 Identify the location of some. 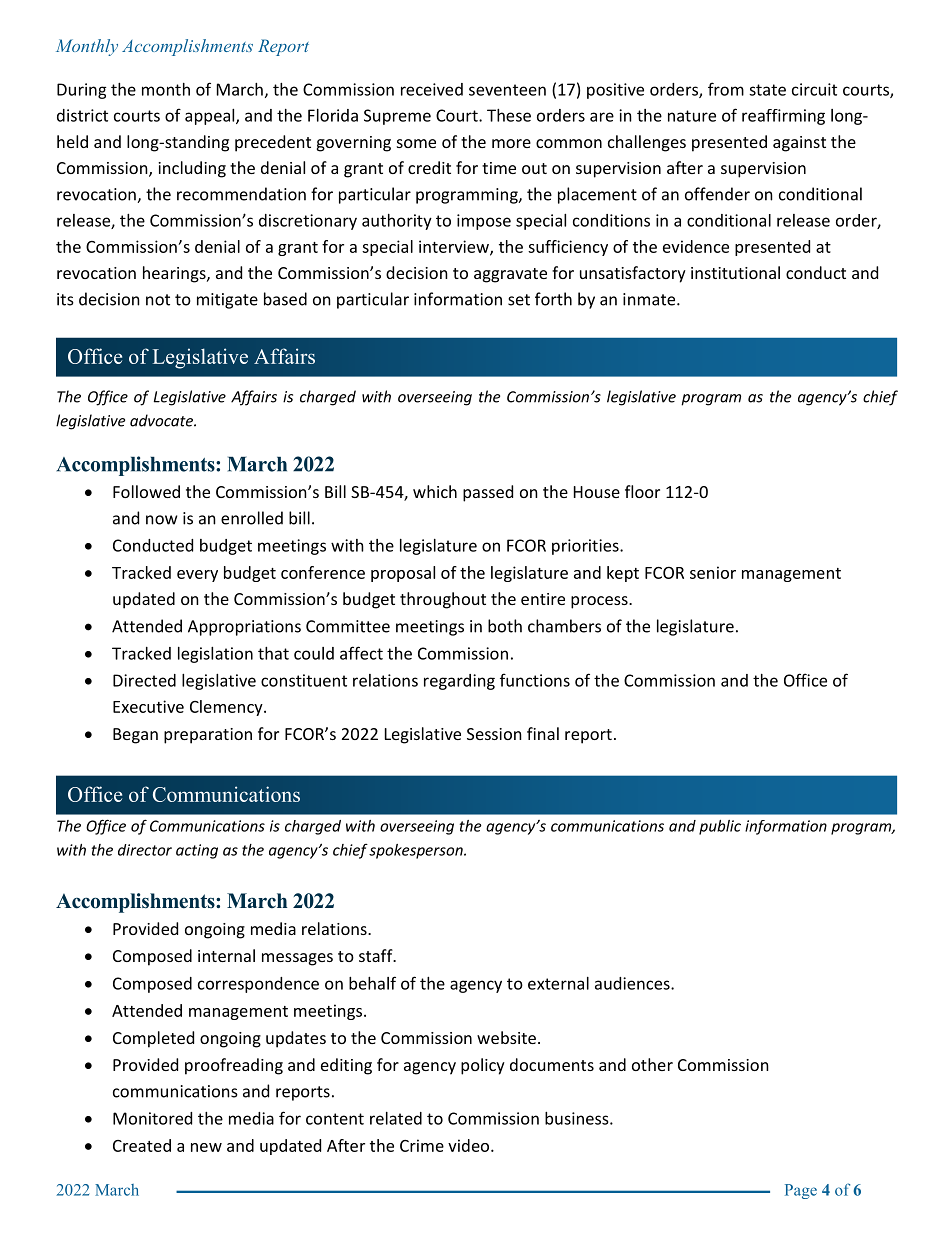
(416, 143).
